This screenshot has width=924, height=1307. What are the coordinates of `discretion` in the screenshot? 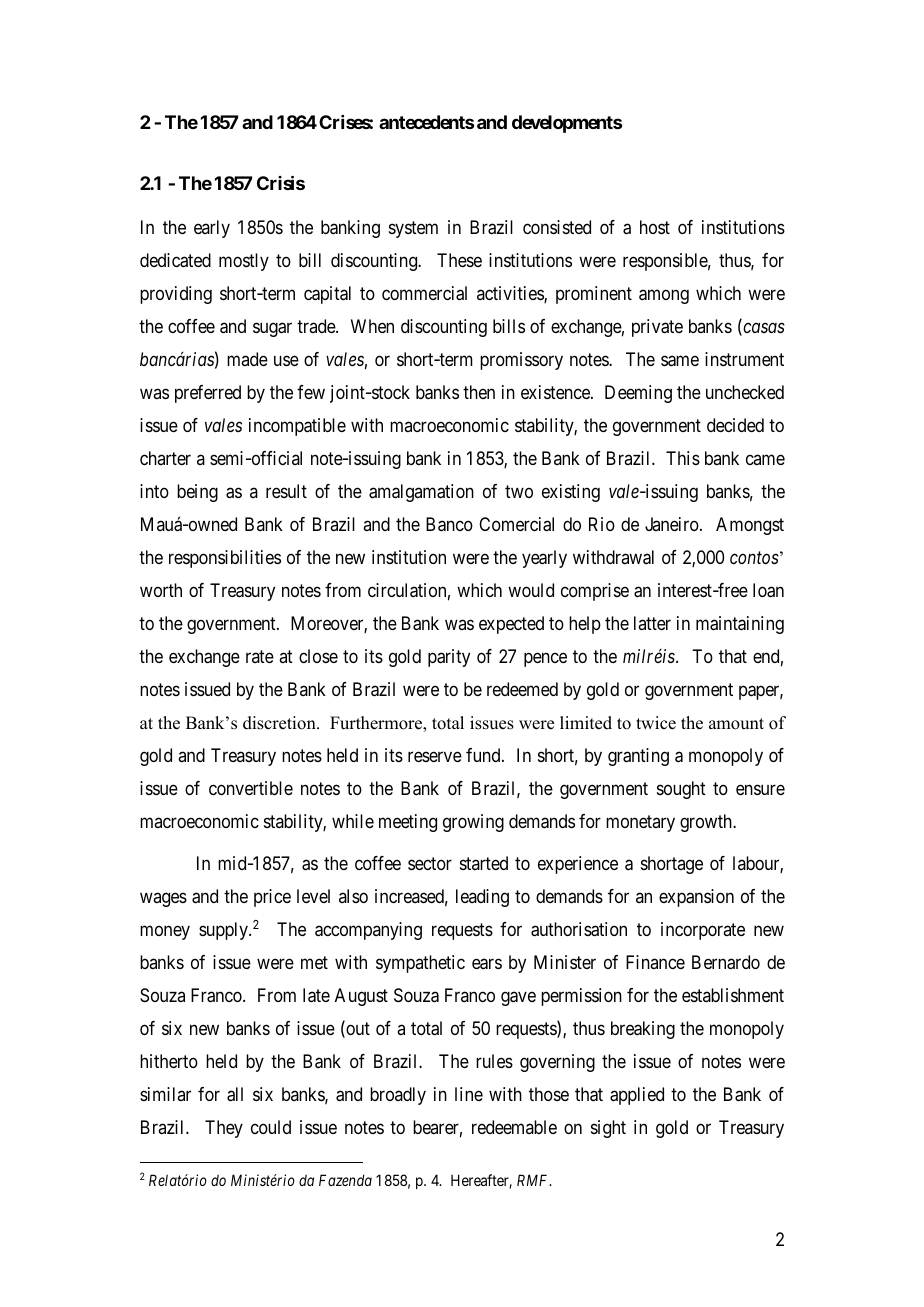 It's located at (280, 723).
